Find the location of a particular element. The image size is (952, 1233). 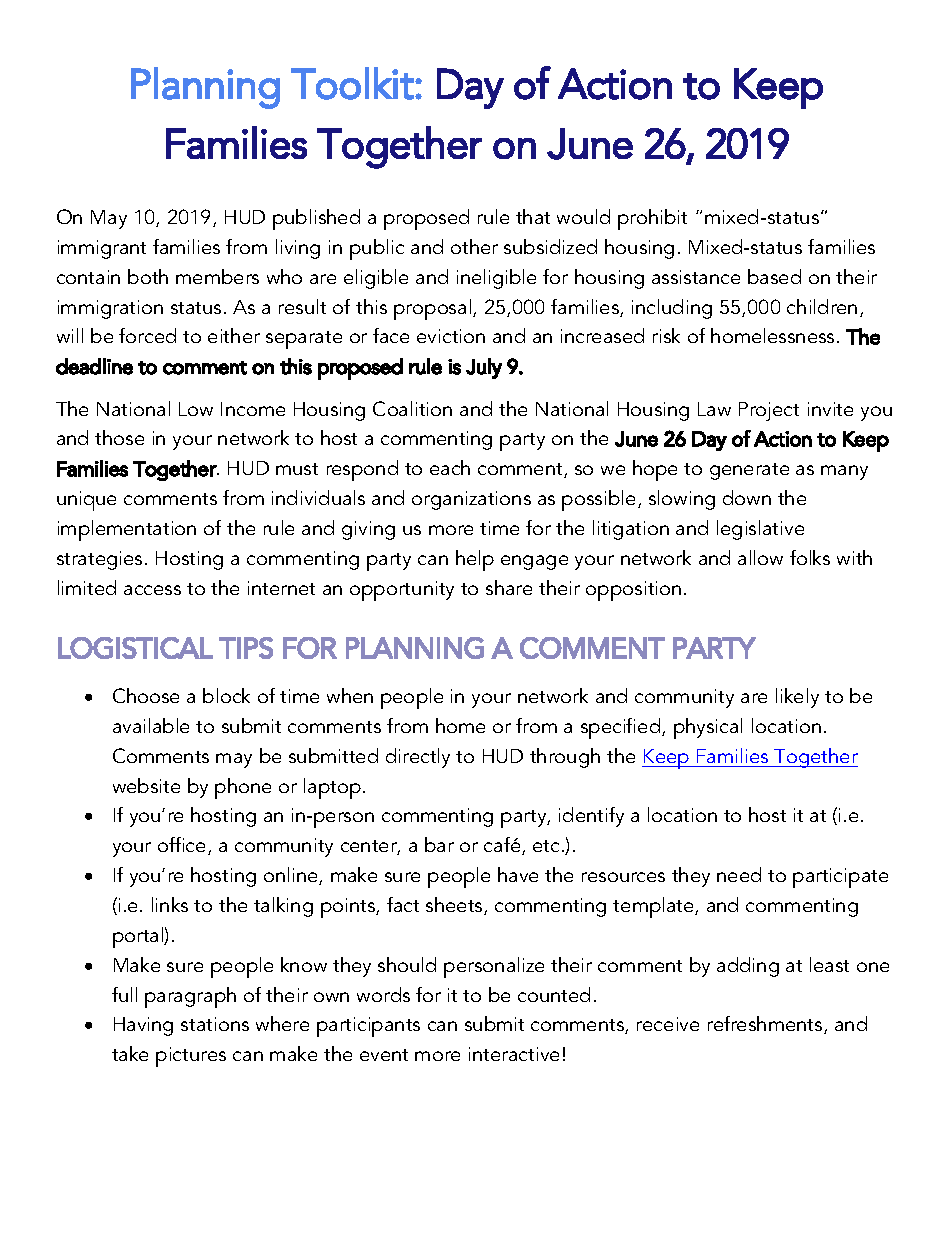

Toolkit is located at coordinates (352, 83).
